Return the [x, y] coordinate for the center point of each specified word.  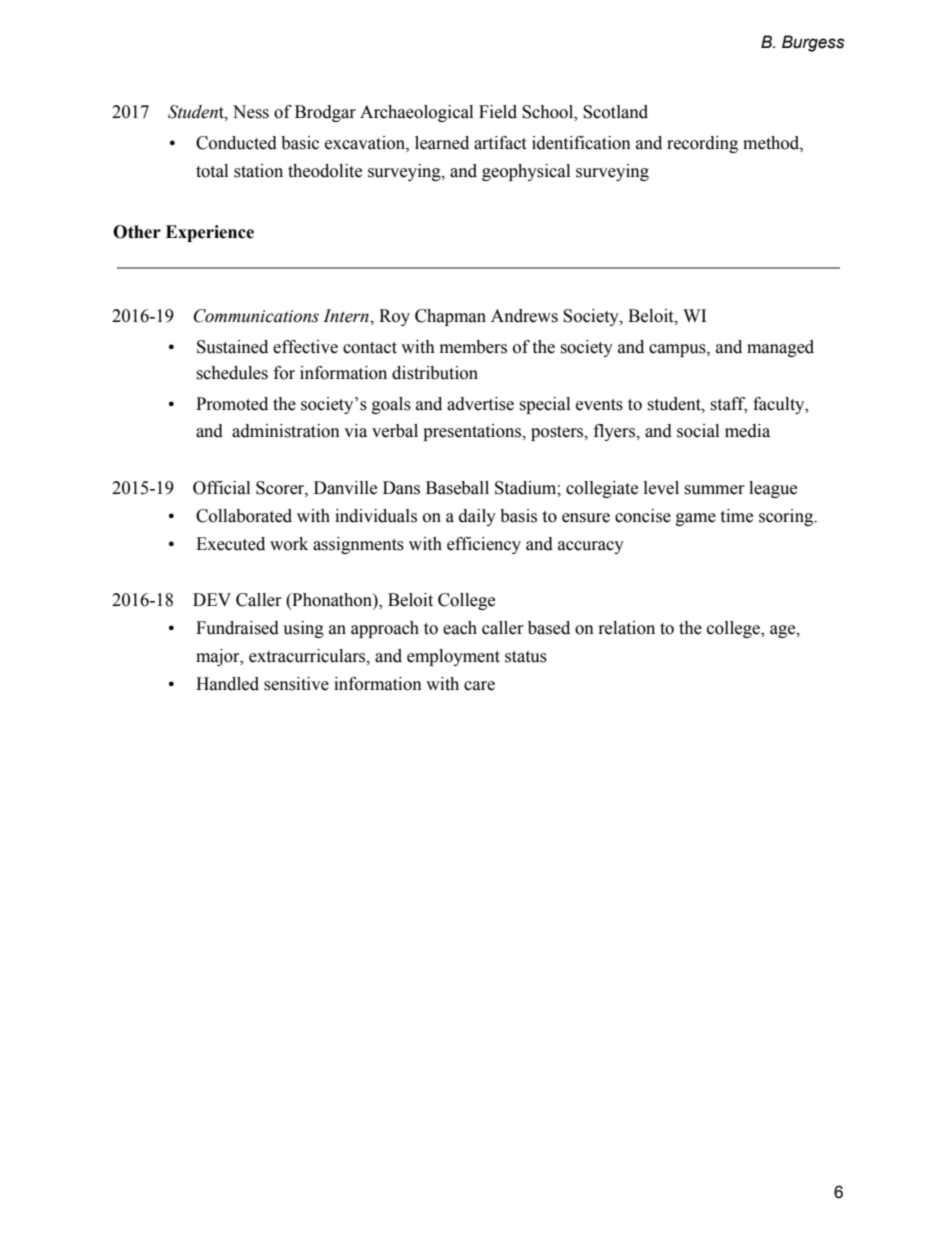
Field [498, 112]
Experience [210, 233]
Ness [251, 112]
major [219, 657]
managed [780, 348]
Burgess [813, 43]
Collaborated [244, 516]
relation [627, 628]
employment [453, 657]
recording [702, 144]
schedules [232, 373]
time [736, 516]
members [473, 347]
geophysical [526, 172]
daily [477, 517]
